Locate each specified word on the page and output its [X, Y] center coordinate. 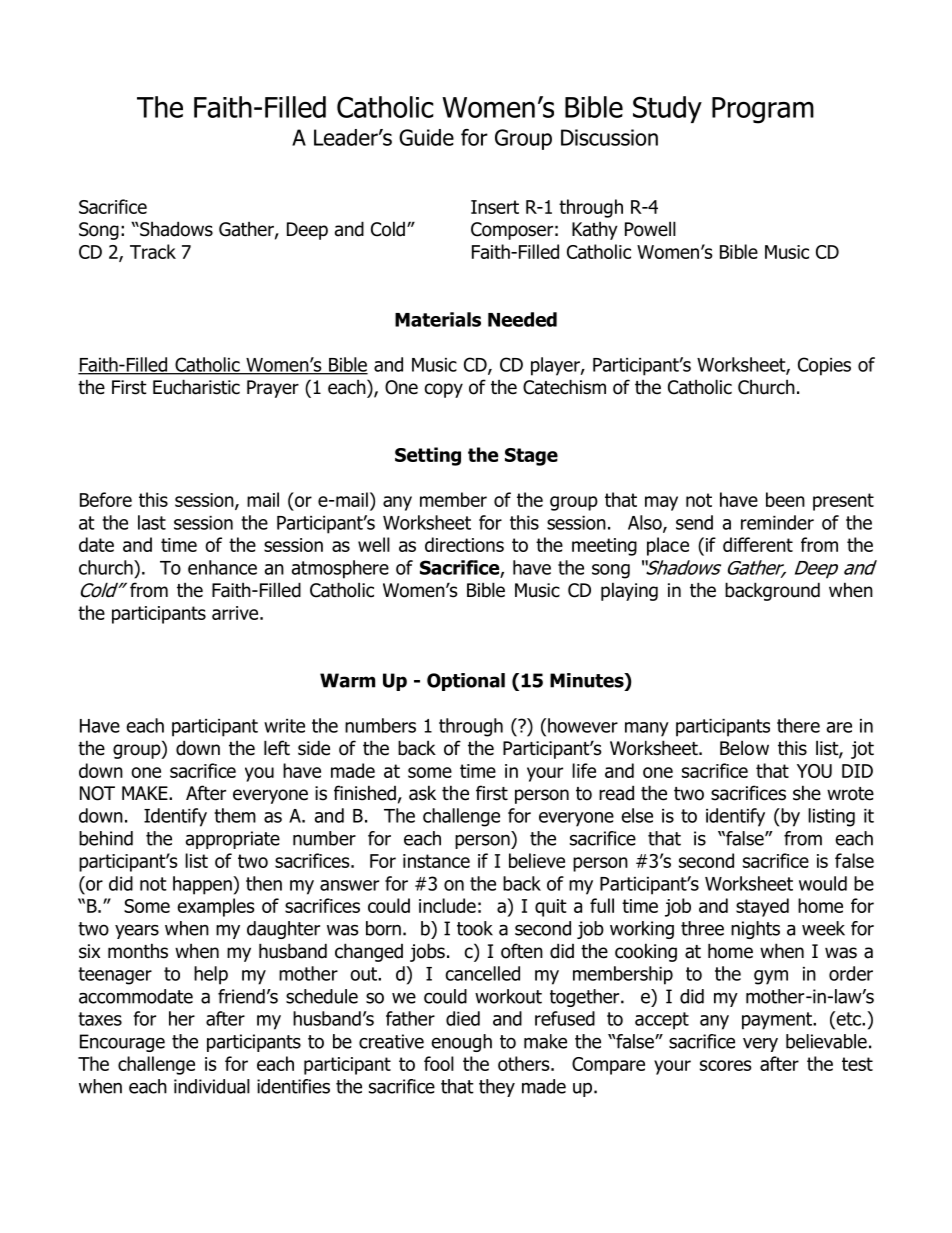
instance [436, 861]
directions [464, 544]
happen [203, 885]
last [152, 522]
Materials [438, 319]
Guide [426, 137]
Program [763, 110]
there [798, 725]
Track [153, 251]
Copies [824, 366]
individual [212, 1086]
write [284, 726]
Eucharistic [196, 387]
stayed [762, 907]
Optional [466, 682]
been [785, 499]
